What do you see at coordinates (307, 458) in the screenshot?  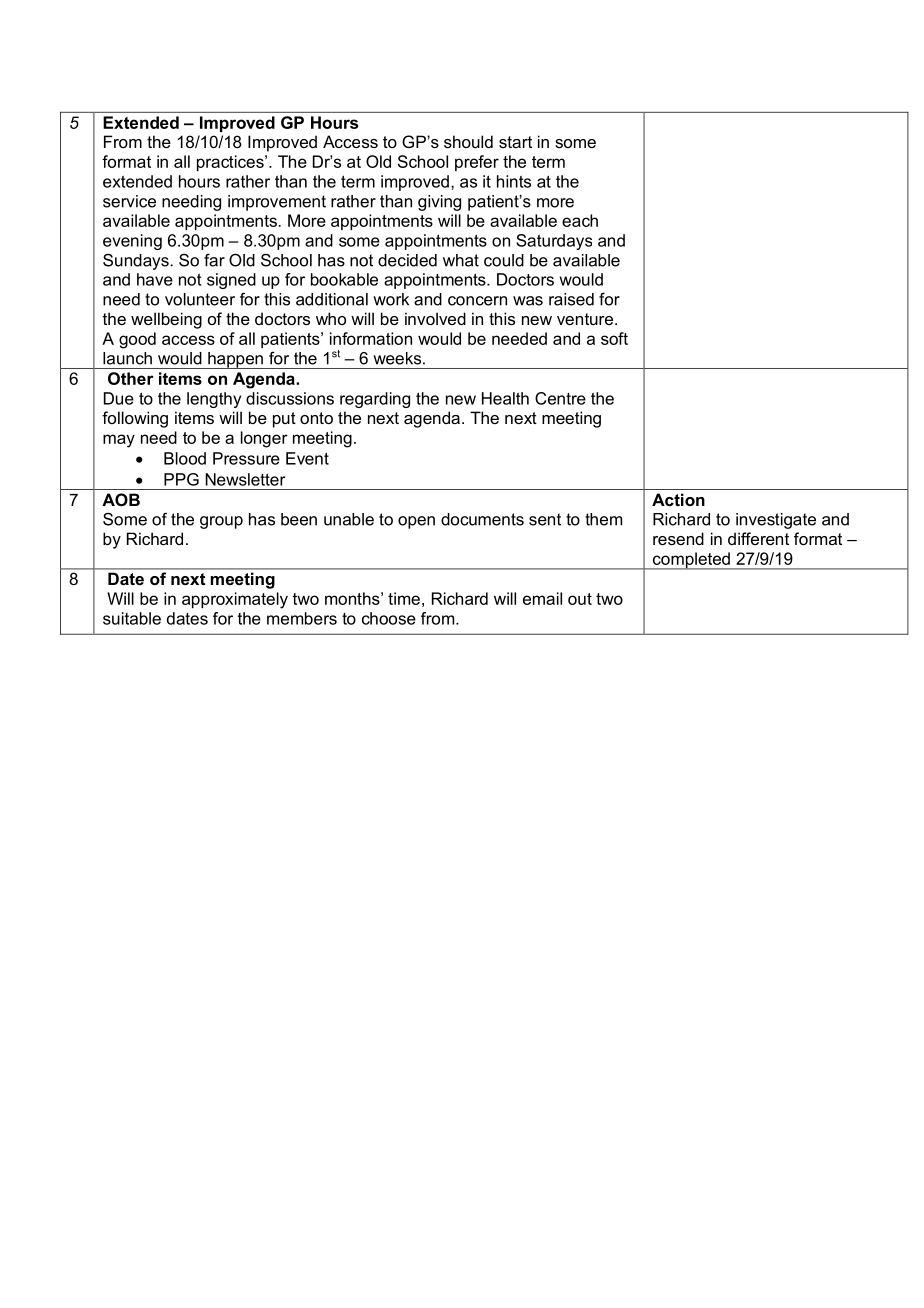 I see `Event` at bounding box center [307, 458].
